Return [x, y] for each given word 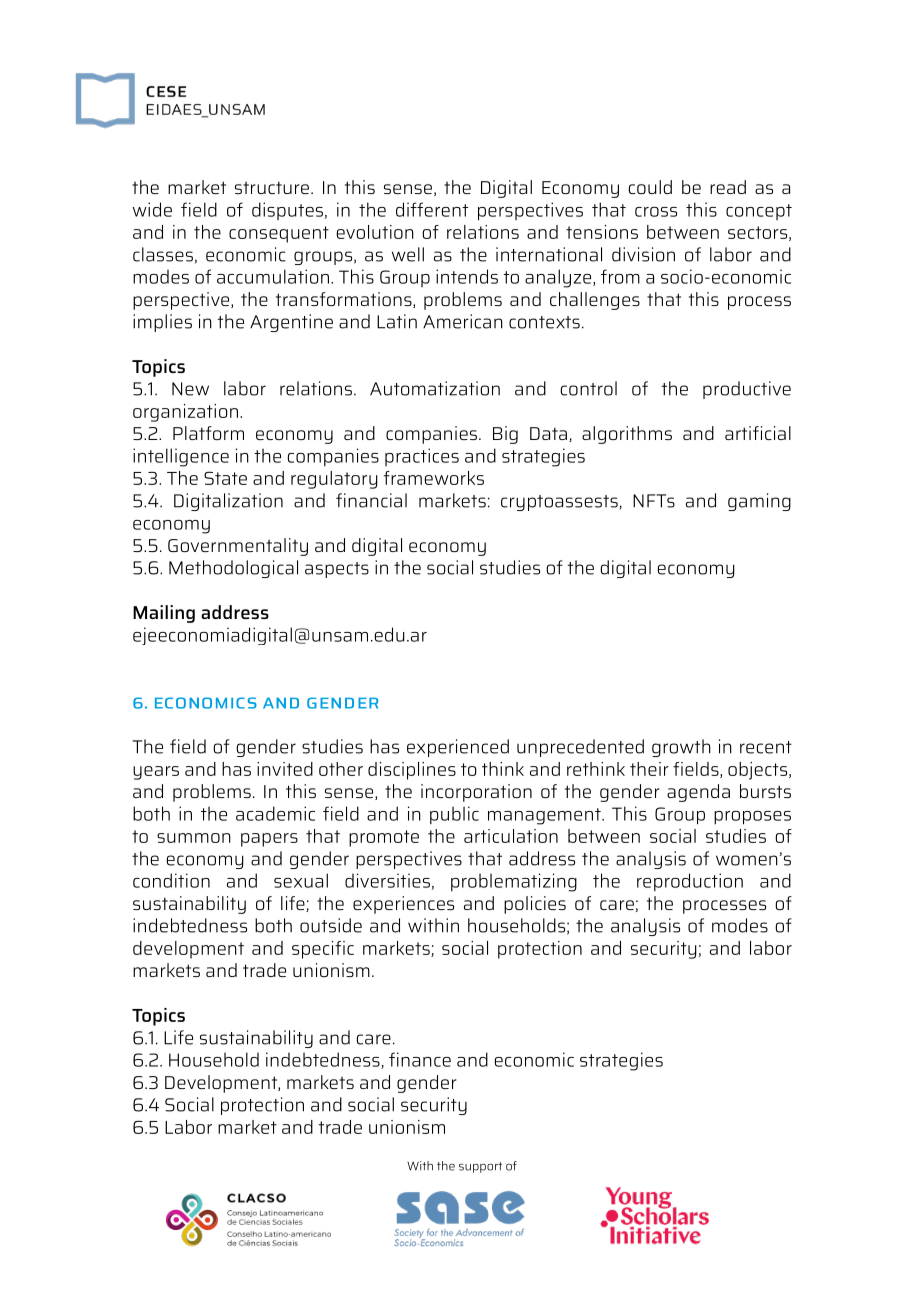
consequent [279, 234]
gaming [759, 502]
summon [194, 838]
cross [656, 212]
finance [420, 1059]
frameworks [434, 478]
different [432, 209]
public [454, 815]
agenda [698, 793]
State [225, 478]
